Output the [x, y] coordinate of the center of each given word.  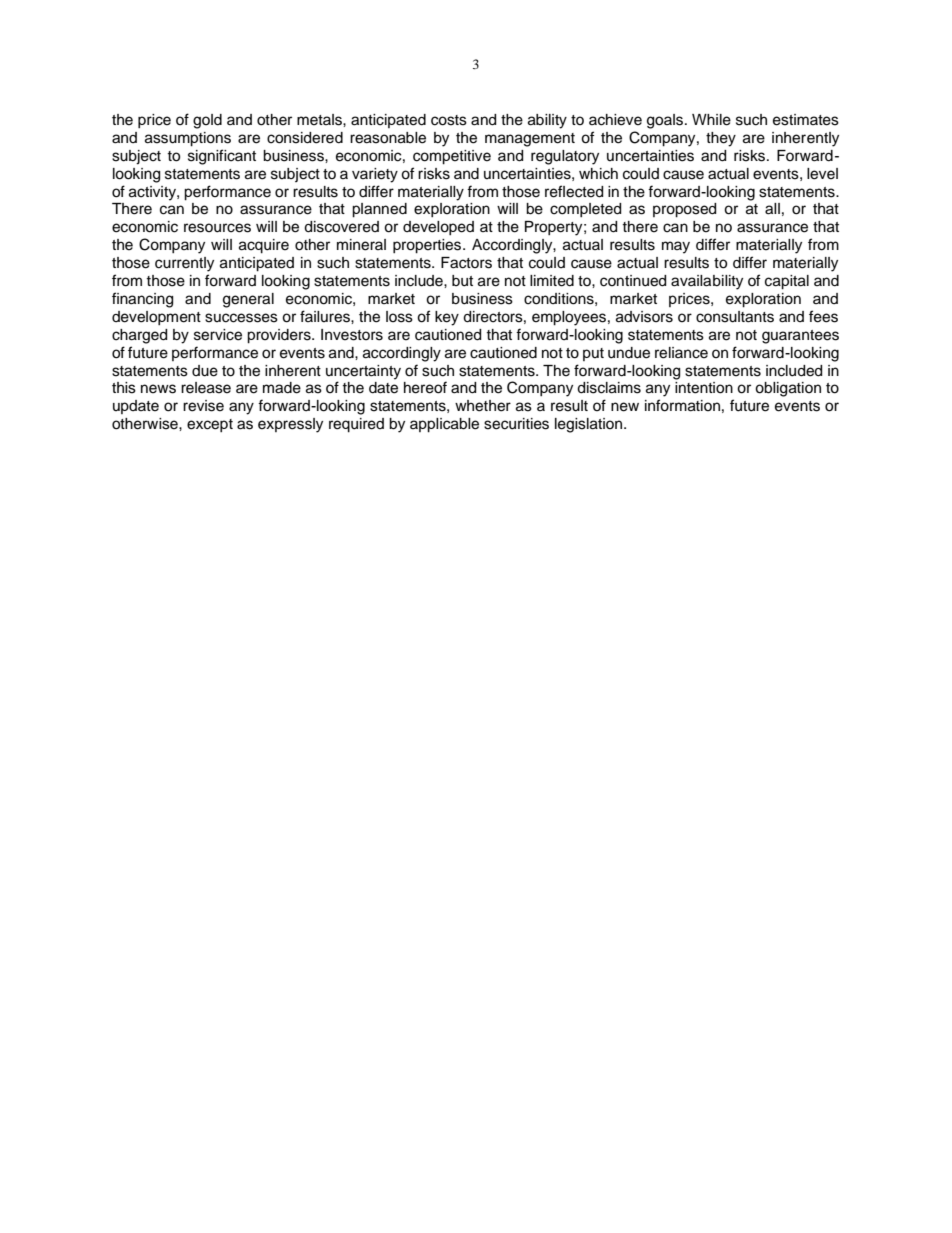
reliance [681, 353]
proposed [684, 210]
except [210, 425]
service [218, 335]
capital [787, 282]
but [462, 281]
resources [217, 228]
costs [449, 120]
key [447, 318]
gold [207, 121]
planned [379, 210]
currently [184, 264]
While [711, 120]
